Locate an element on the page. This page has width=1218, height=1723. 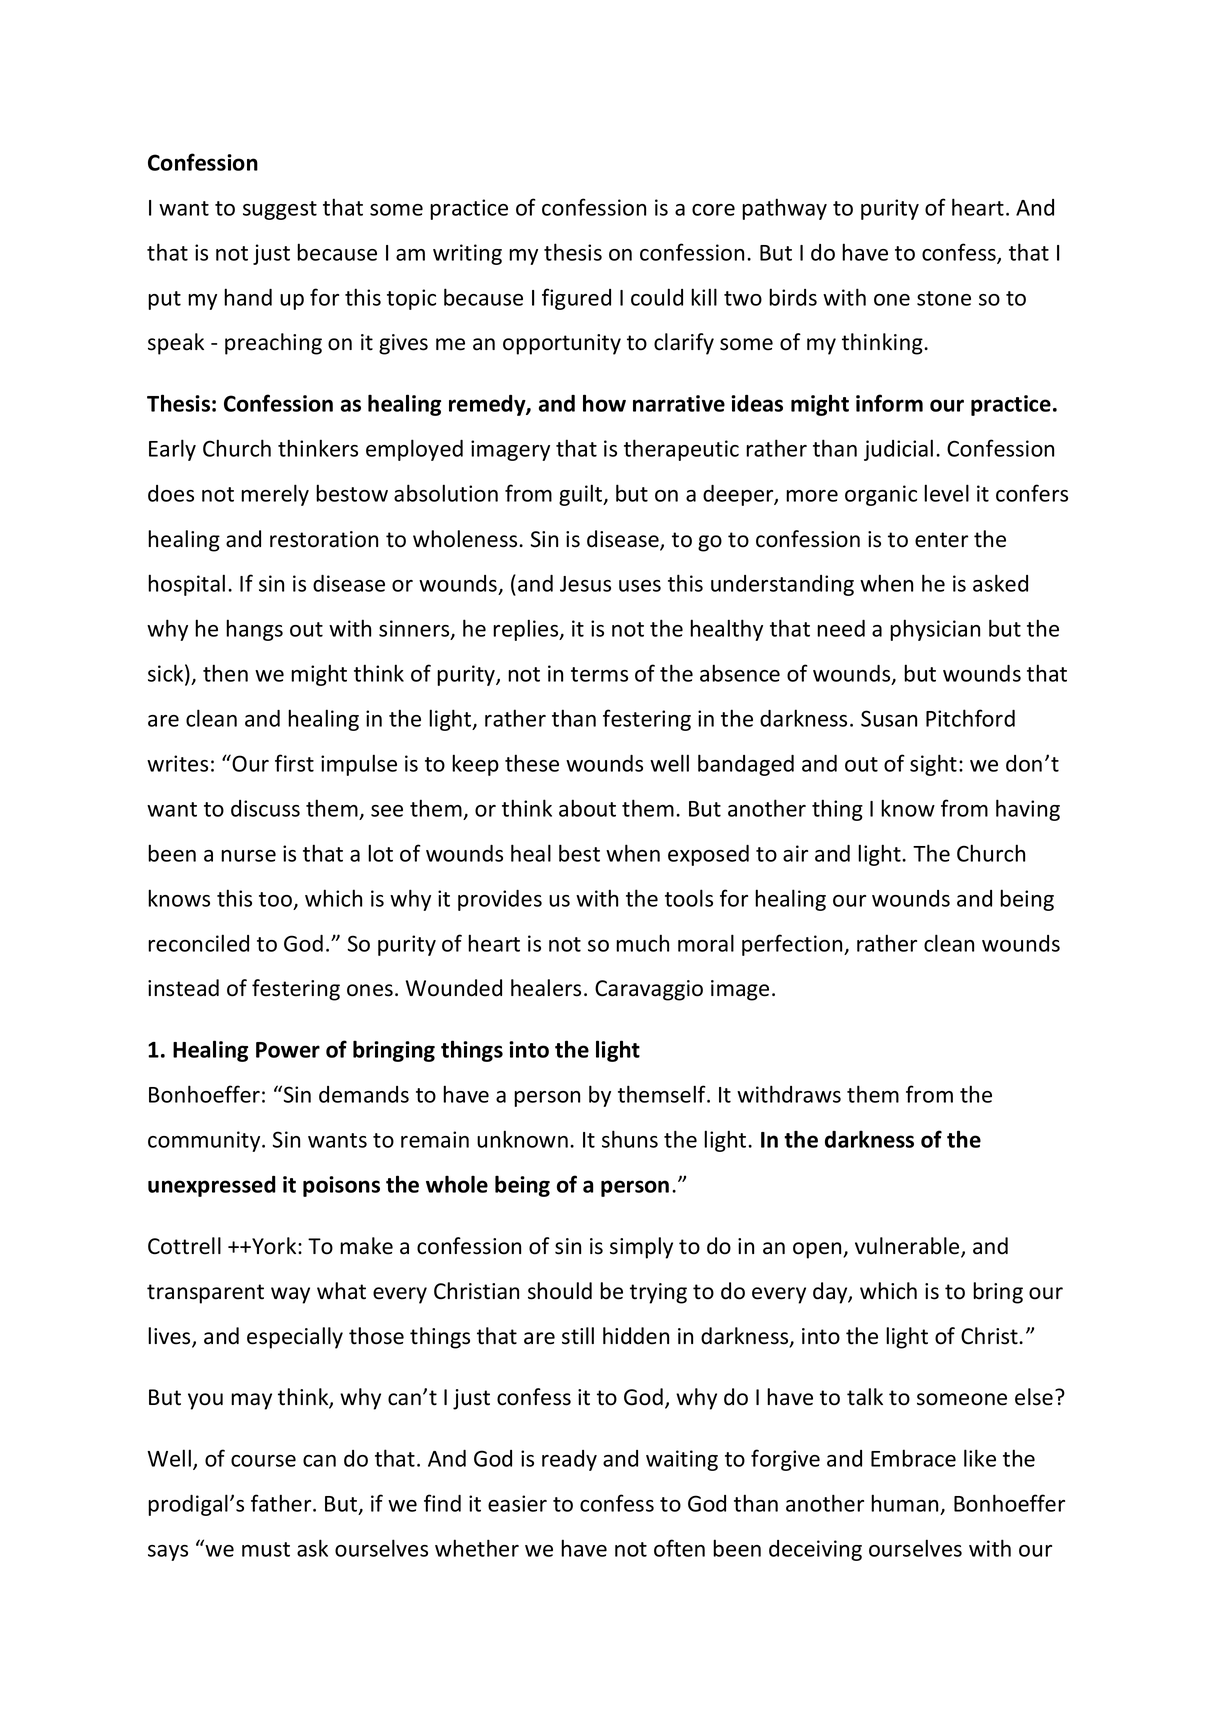
unexpressed is located at coordinates (212, 1186).
